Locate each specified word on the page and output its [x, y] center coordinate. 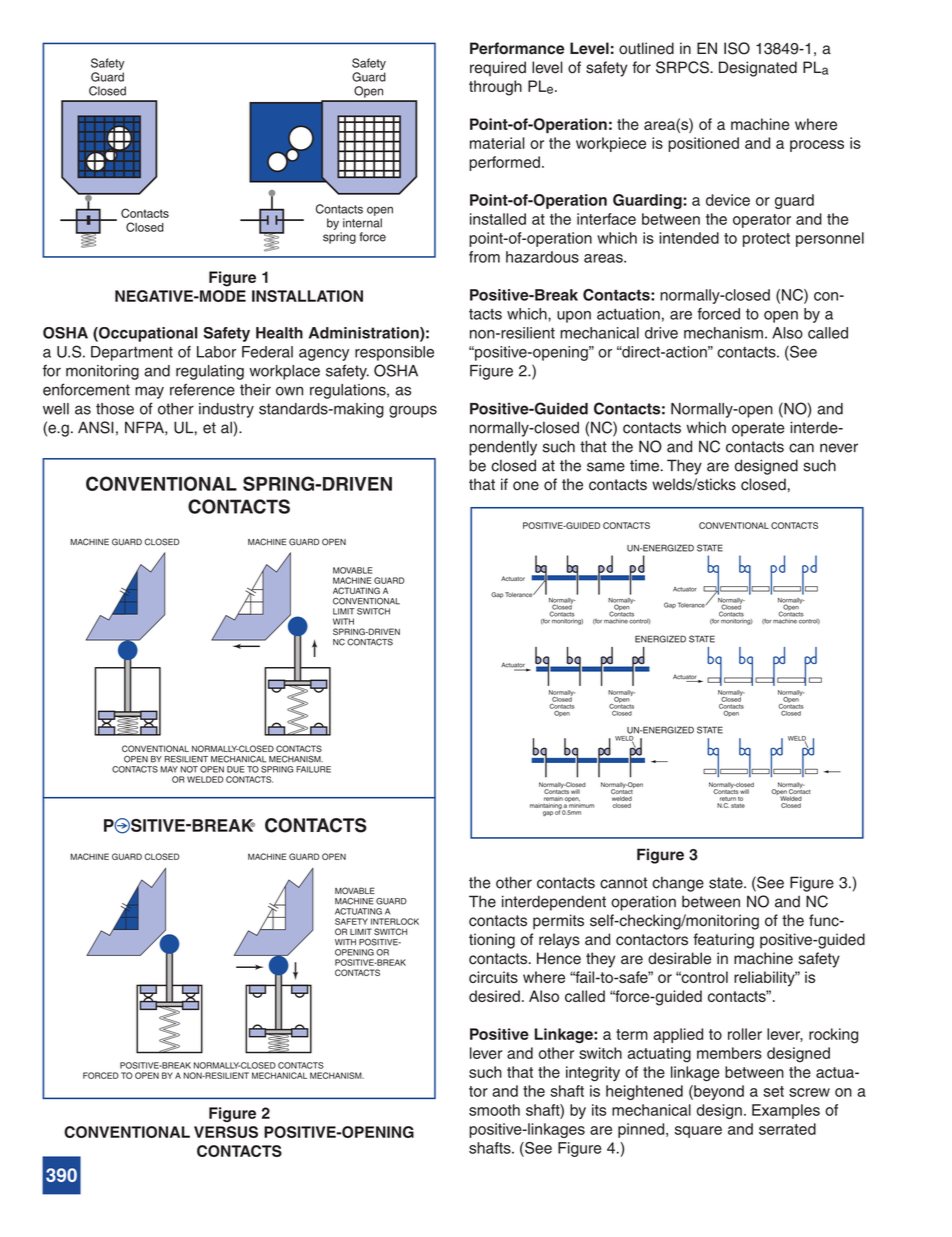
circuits [493, 977]
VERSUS [226, 1132]
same [606, 467]
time [646, 466]
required [498, 69]
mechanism [723, 333]
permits [558, 922]
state [727, 883]
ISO [737, 48]
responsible [394, 353]
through [495, 88]
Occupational [147, 334]
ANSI [96, 427]
